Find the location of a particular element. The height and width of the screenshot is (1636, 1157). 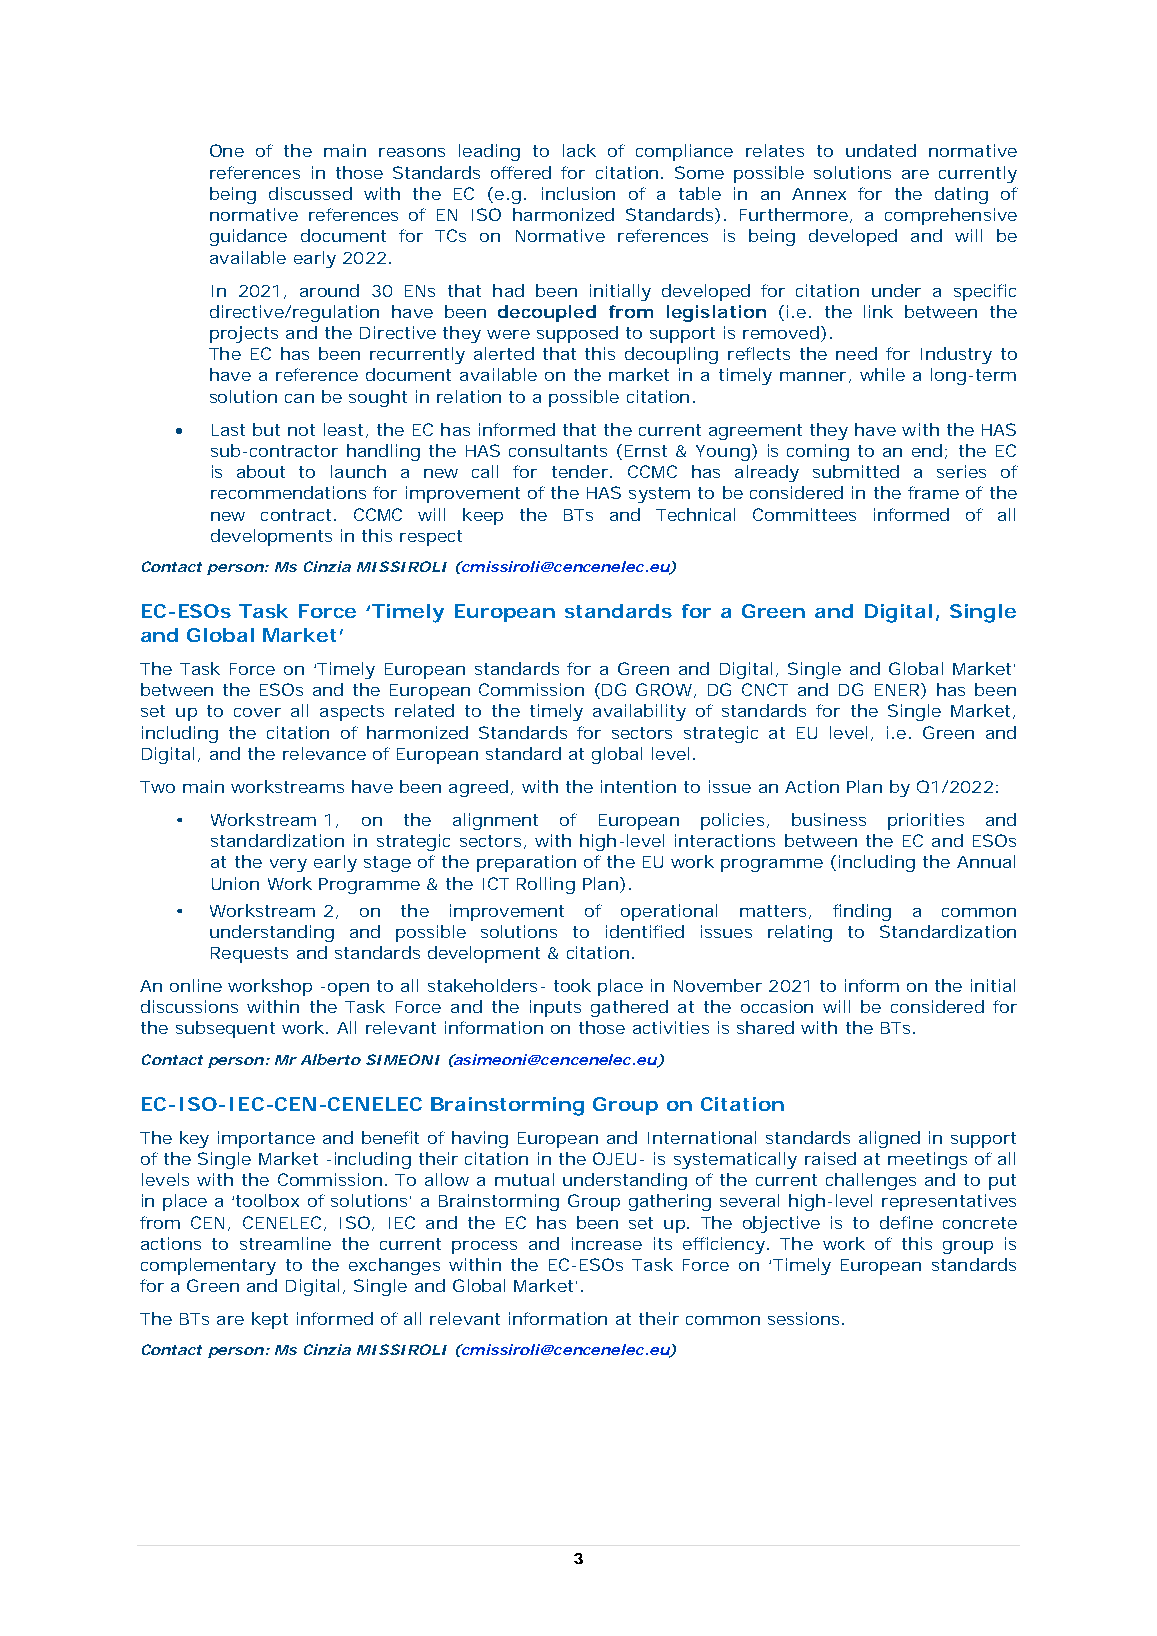

increase is located at coordinates (607, 1243).
